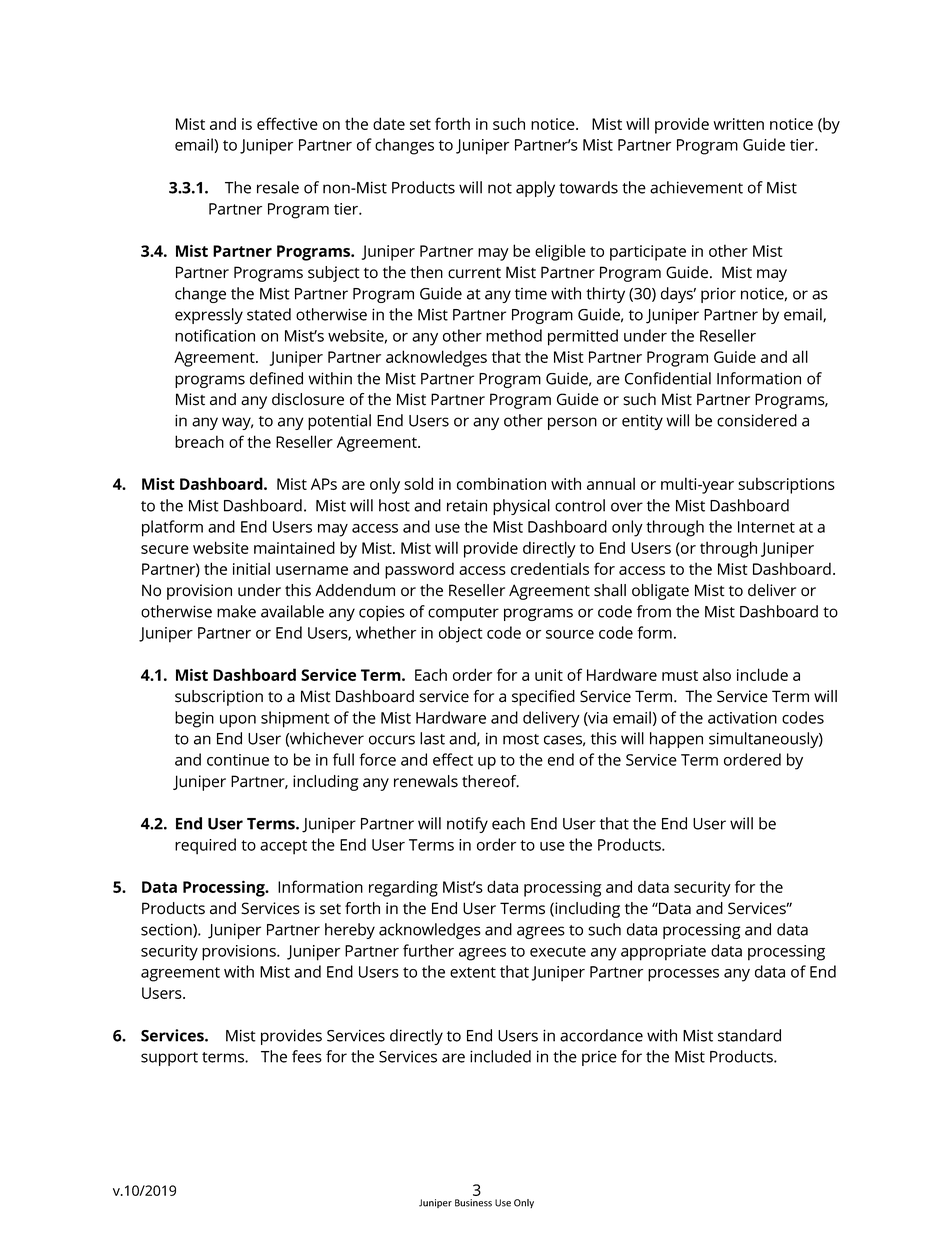 This image has width=952, height=1233. Describe the element at coordinates (696, 187) in the image. I see `achievement` at that location.
